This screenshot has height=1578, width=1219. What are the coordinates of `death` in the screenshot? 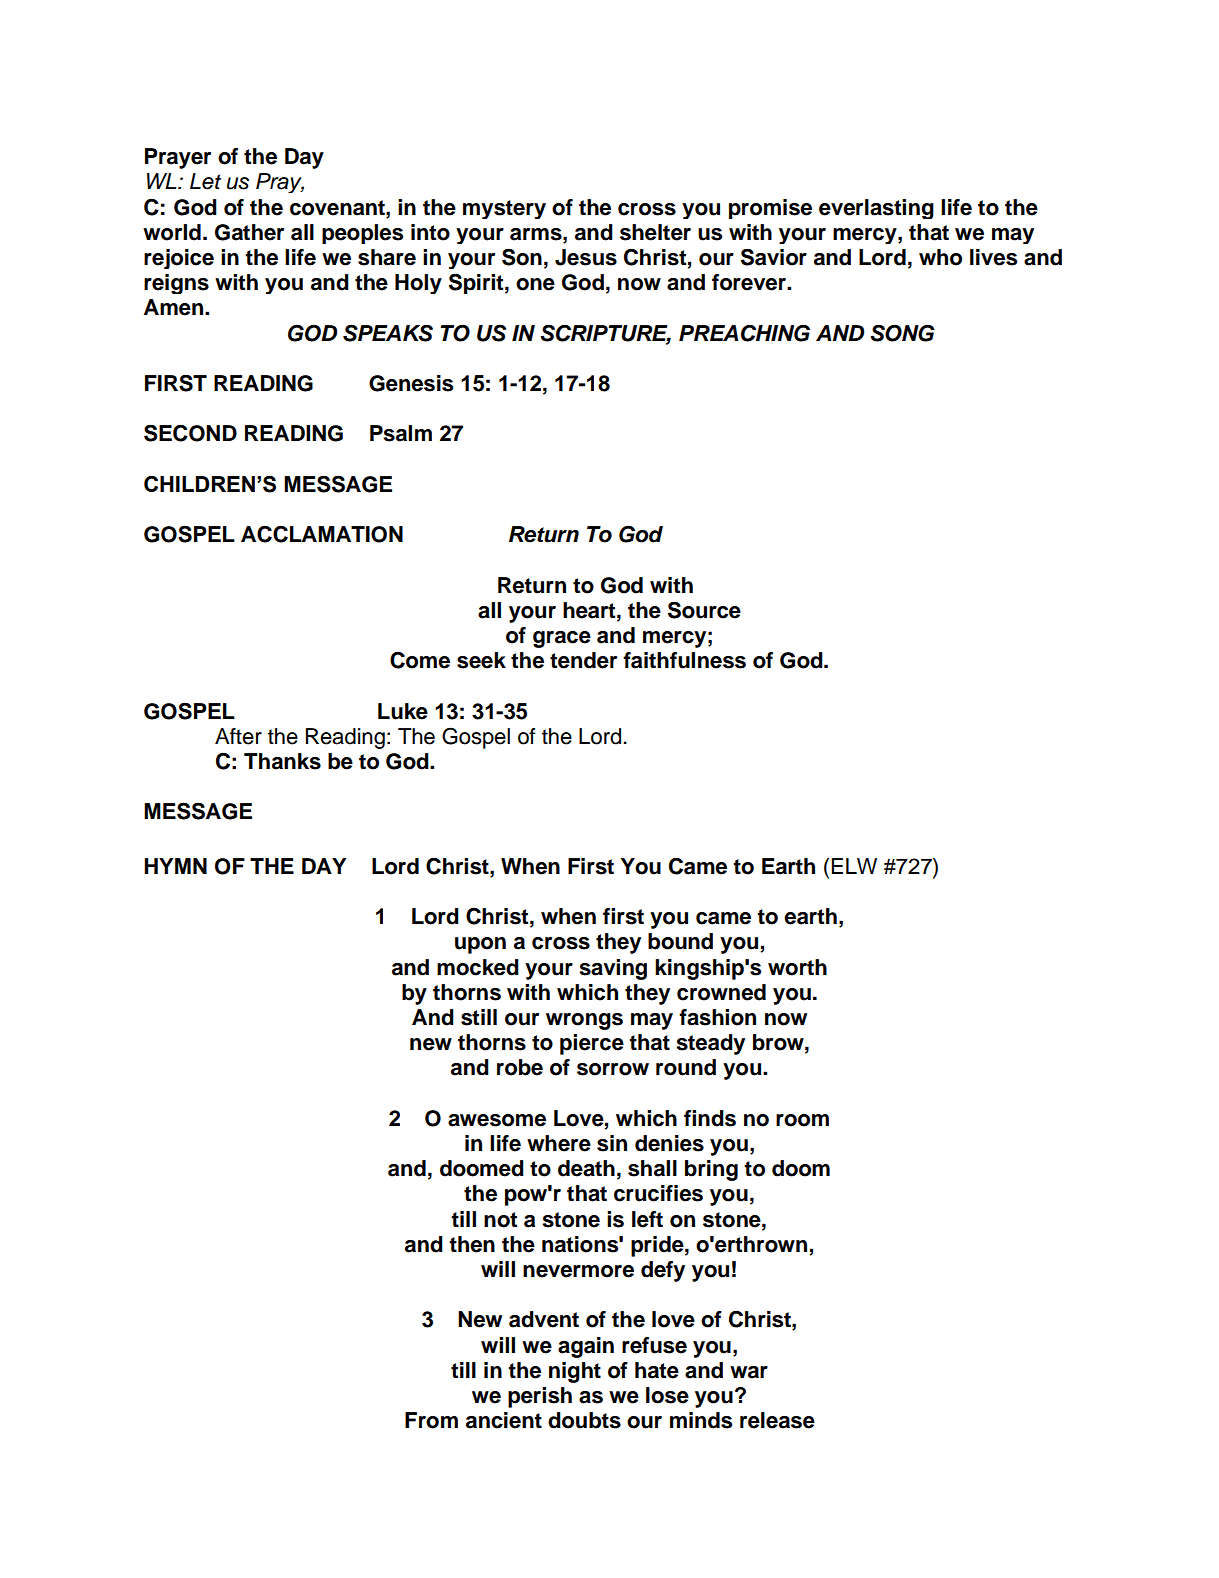 It's located at (586, 1168).
